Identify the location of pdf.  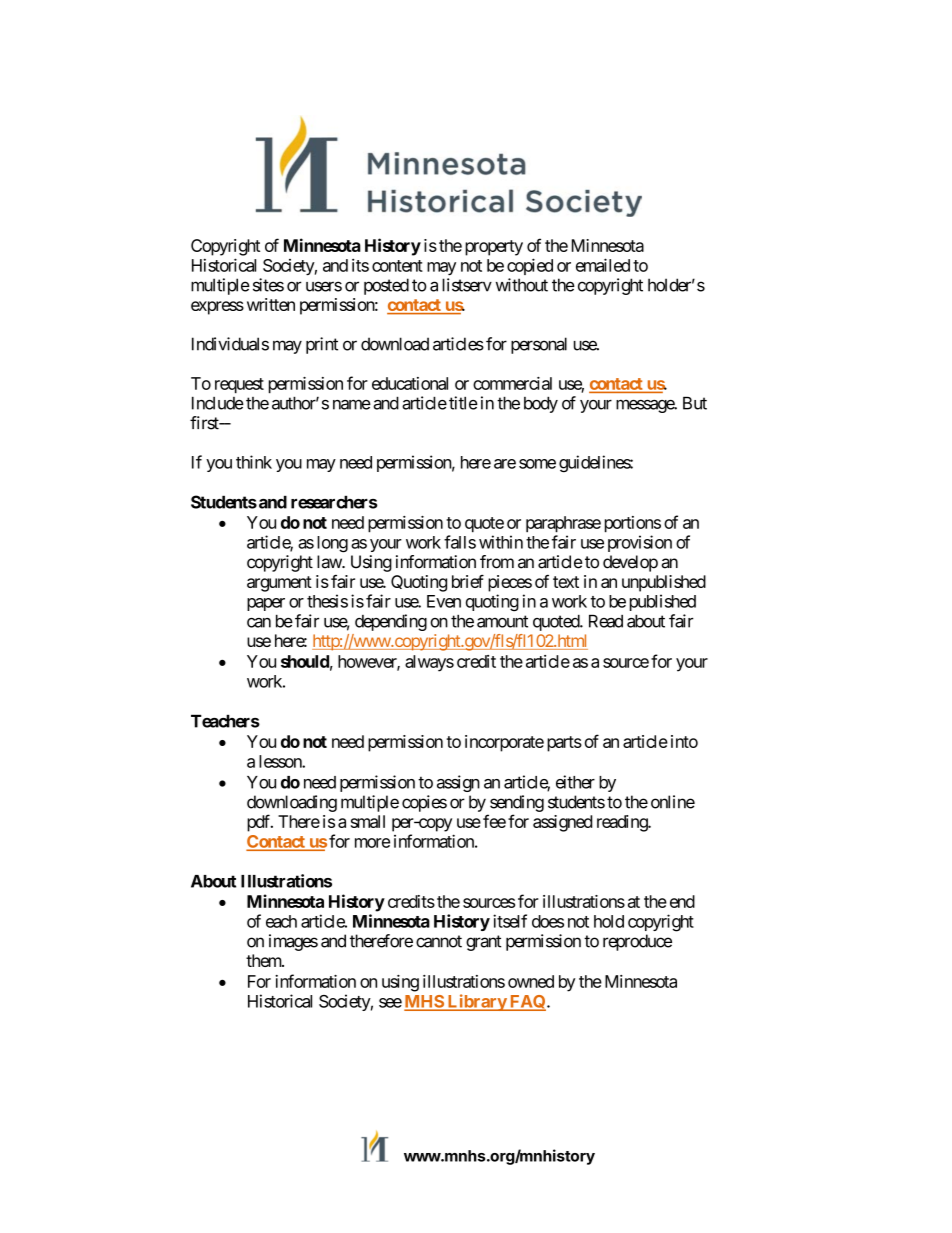
(260, 823).
